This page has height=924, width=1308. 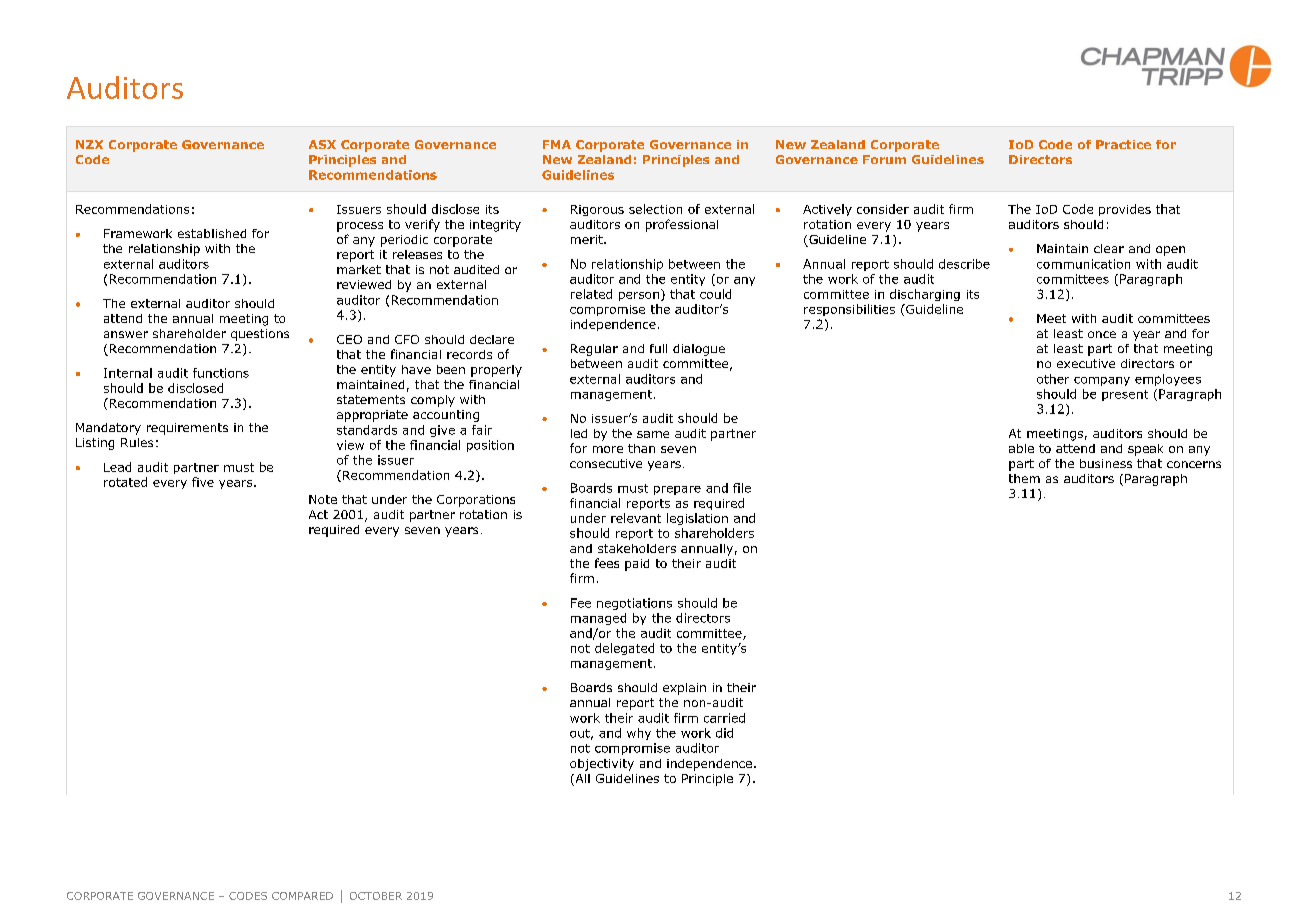 What do you see at coordinates (724, 718) in the page?
I see `carried` at bounding box center [724, 718].
